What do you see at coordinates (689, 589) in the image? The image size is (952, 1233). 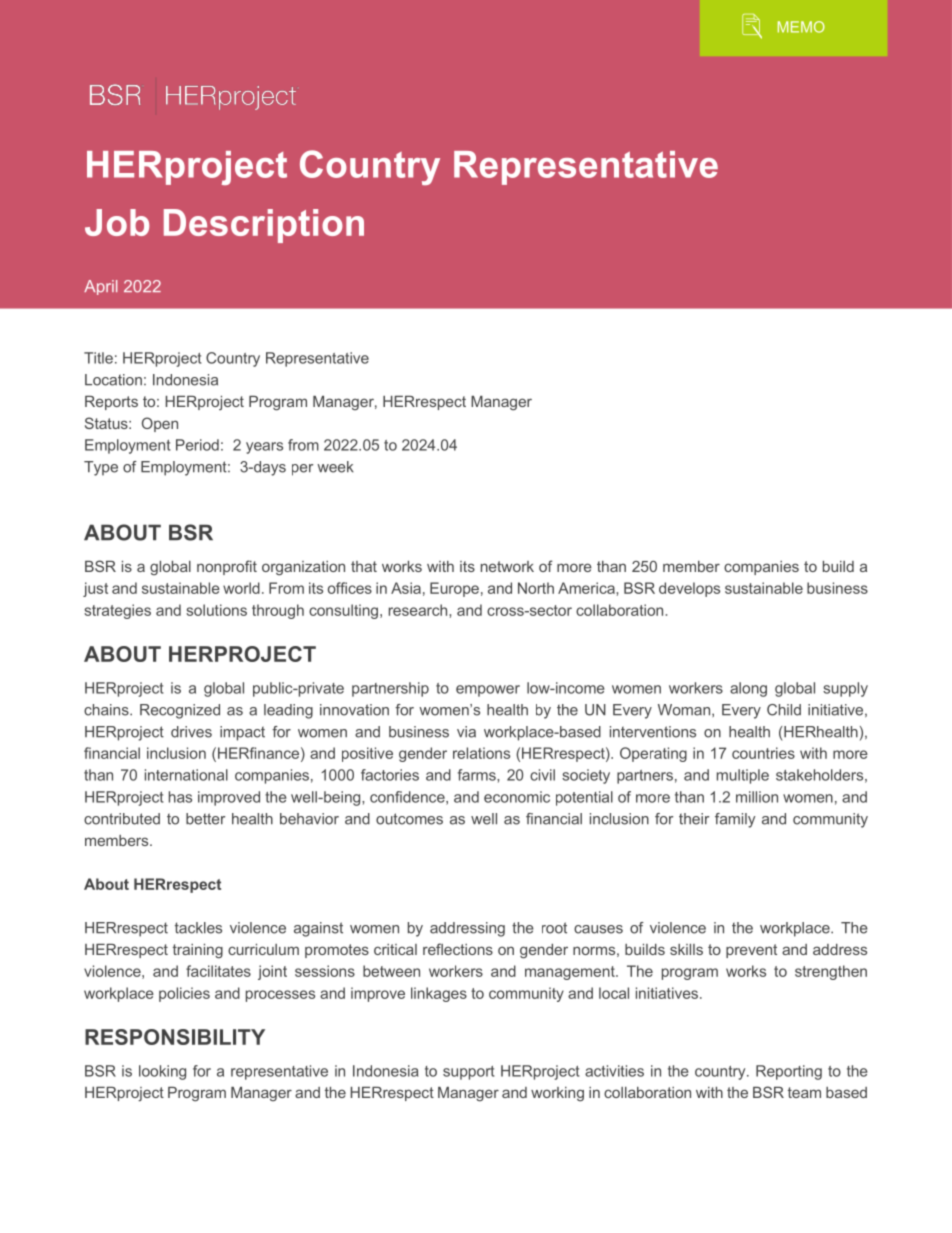 I see `develops` at bounding box center [689, 589].
